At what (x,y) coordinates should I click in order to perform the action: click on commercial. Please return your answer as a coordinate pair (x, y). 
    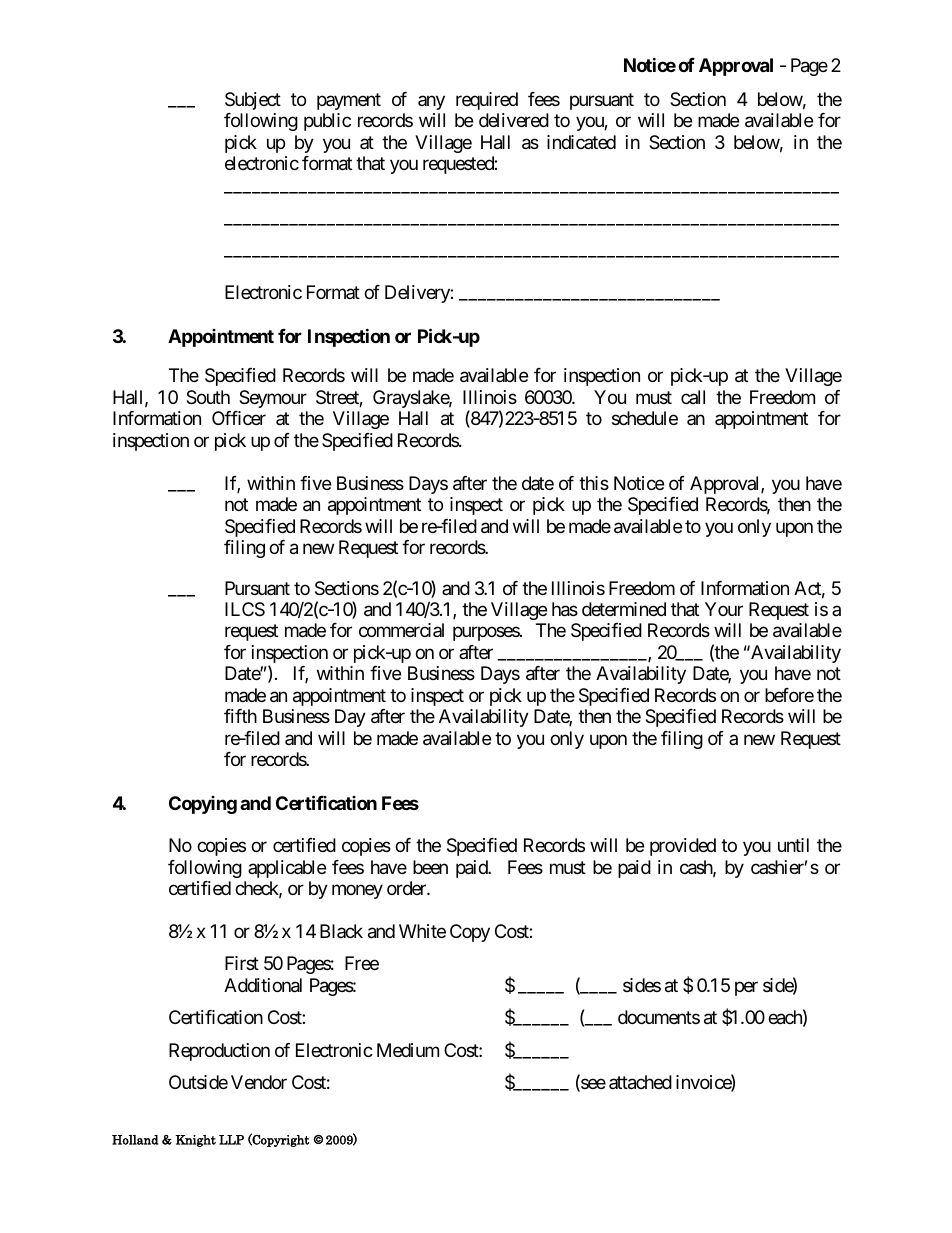
    Looking at the image, I should click on (401, 630).
